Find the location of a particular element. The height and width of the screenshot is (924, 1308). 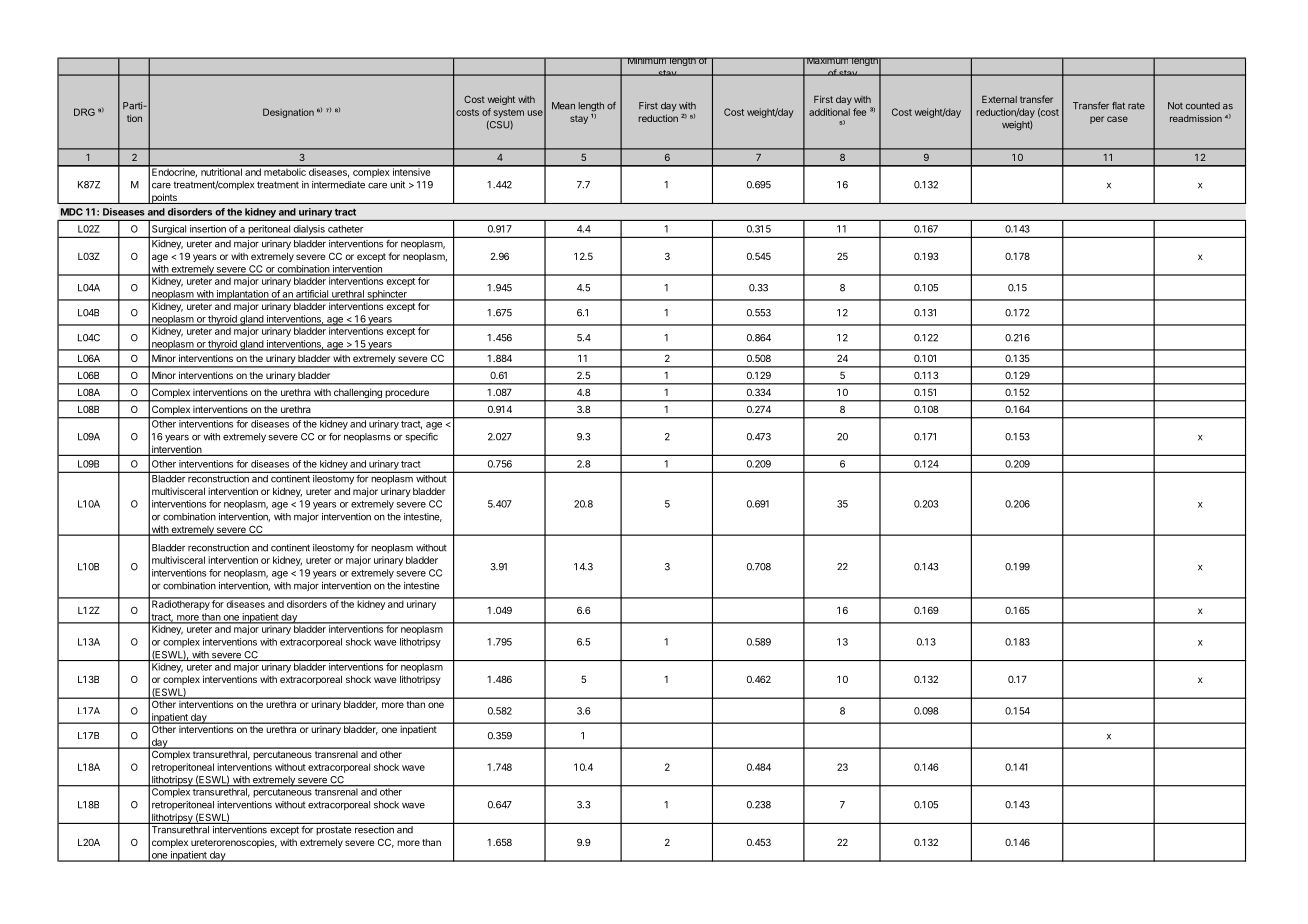

catheter is located at coordinates (346, 229).
